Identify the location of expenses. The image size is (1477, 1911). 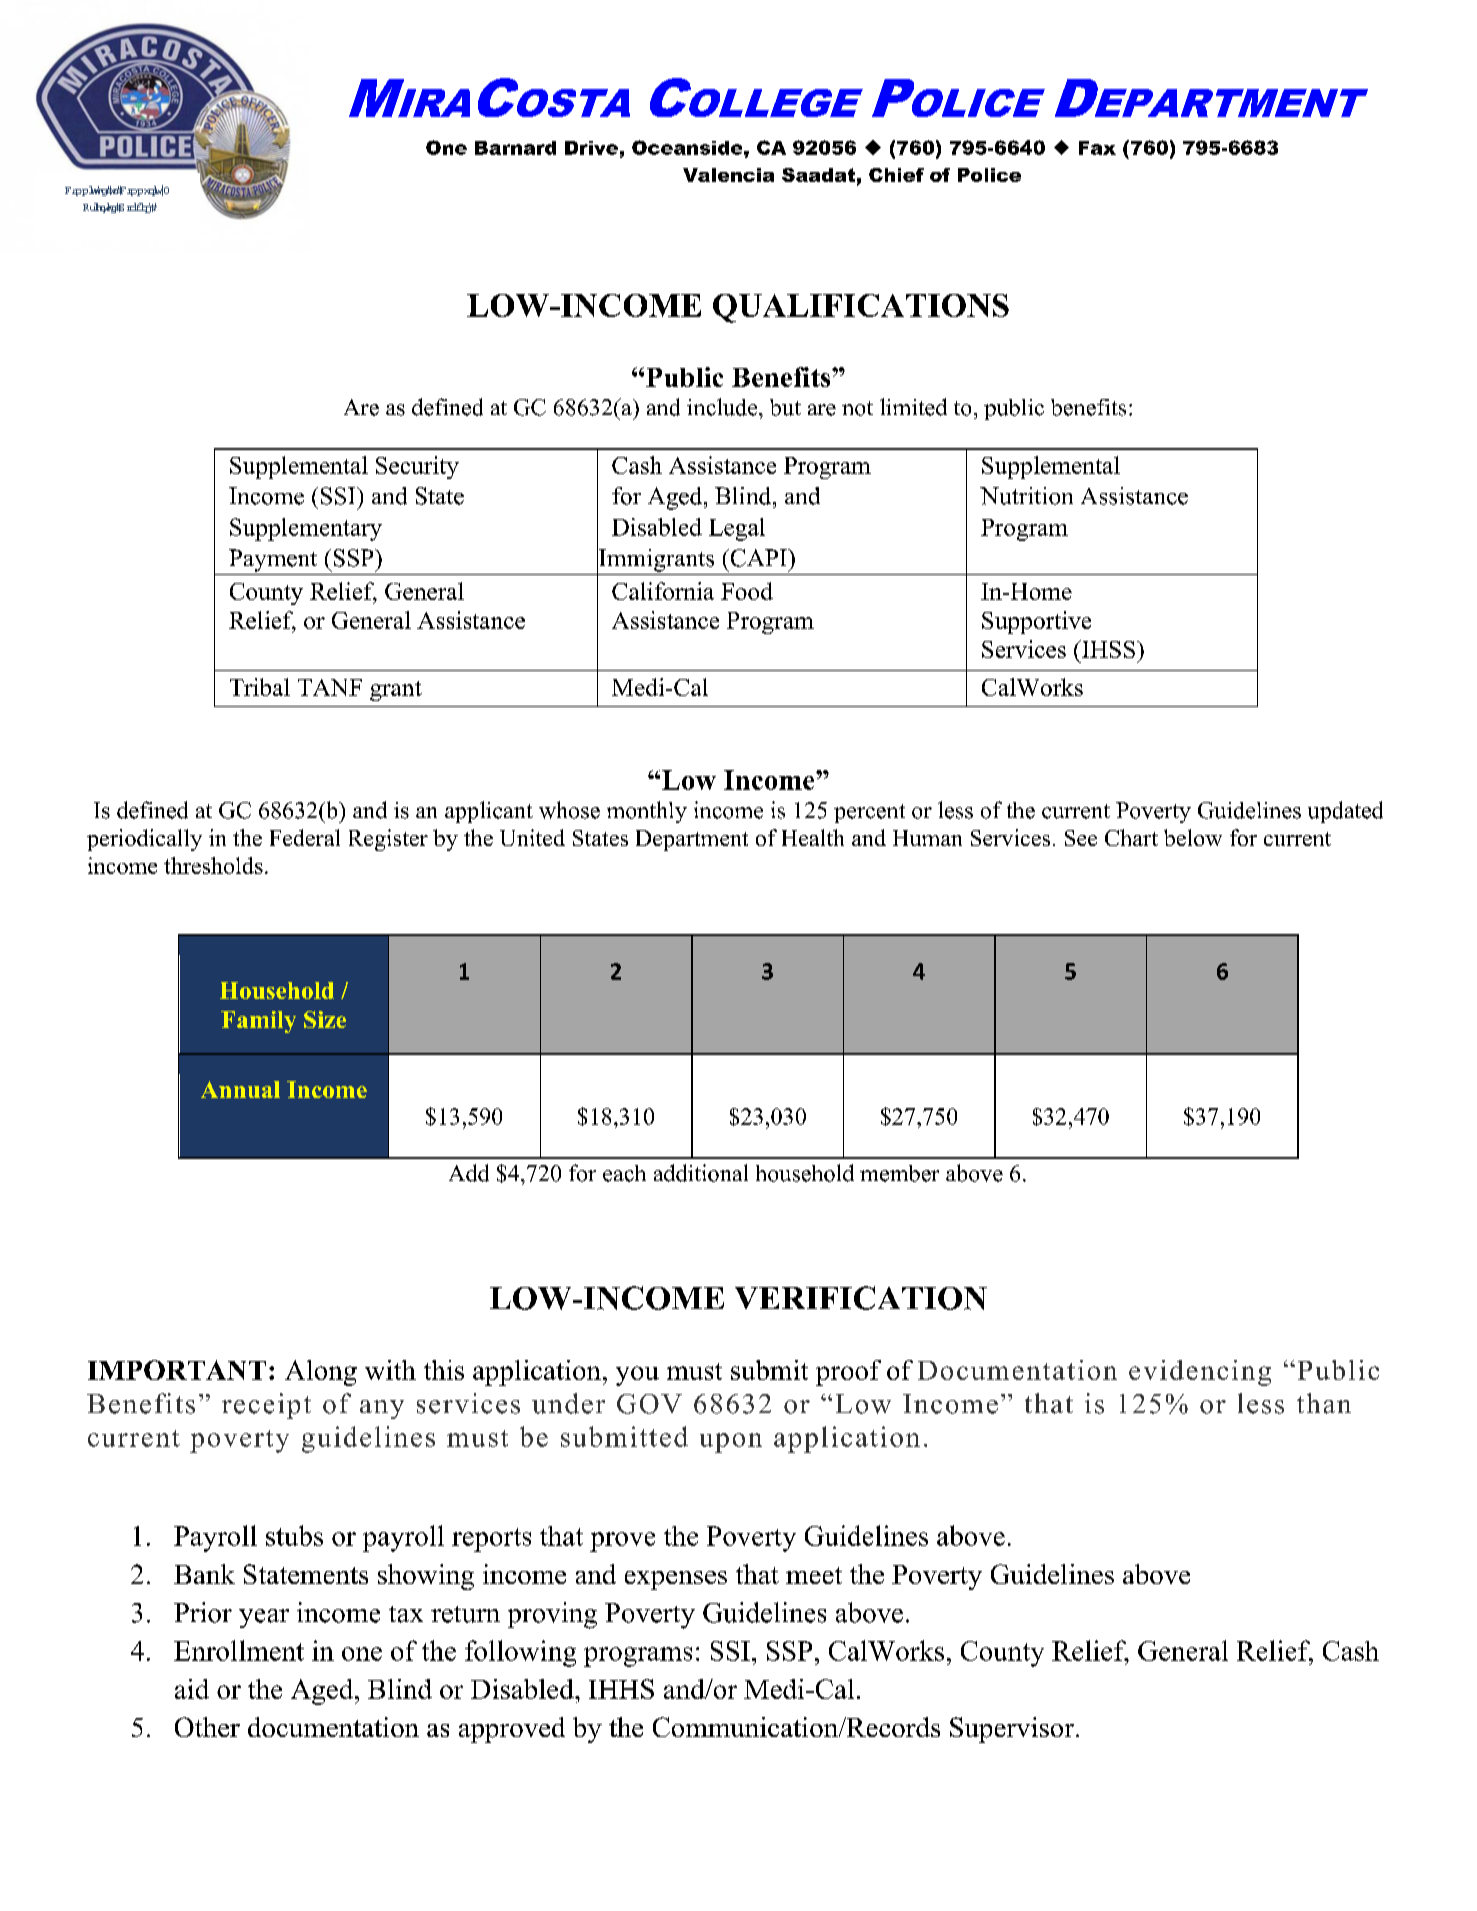
(676, 1580).
